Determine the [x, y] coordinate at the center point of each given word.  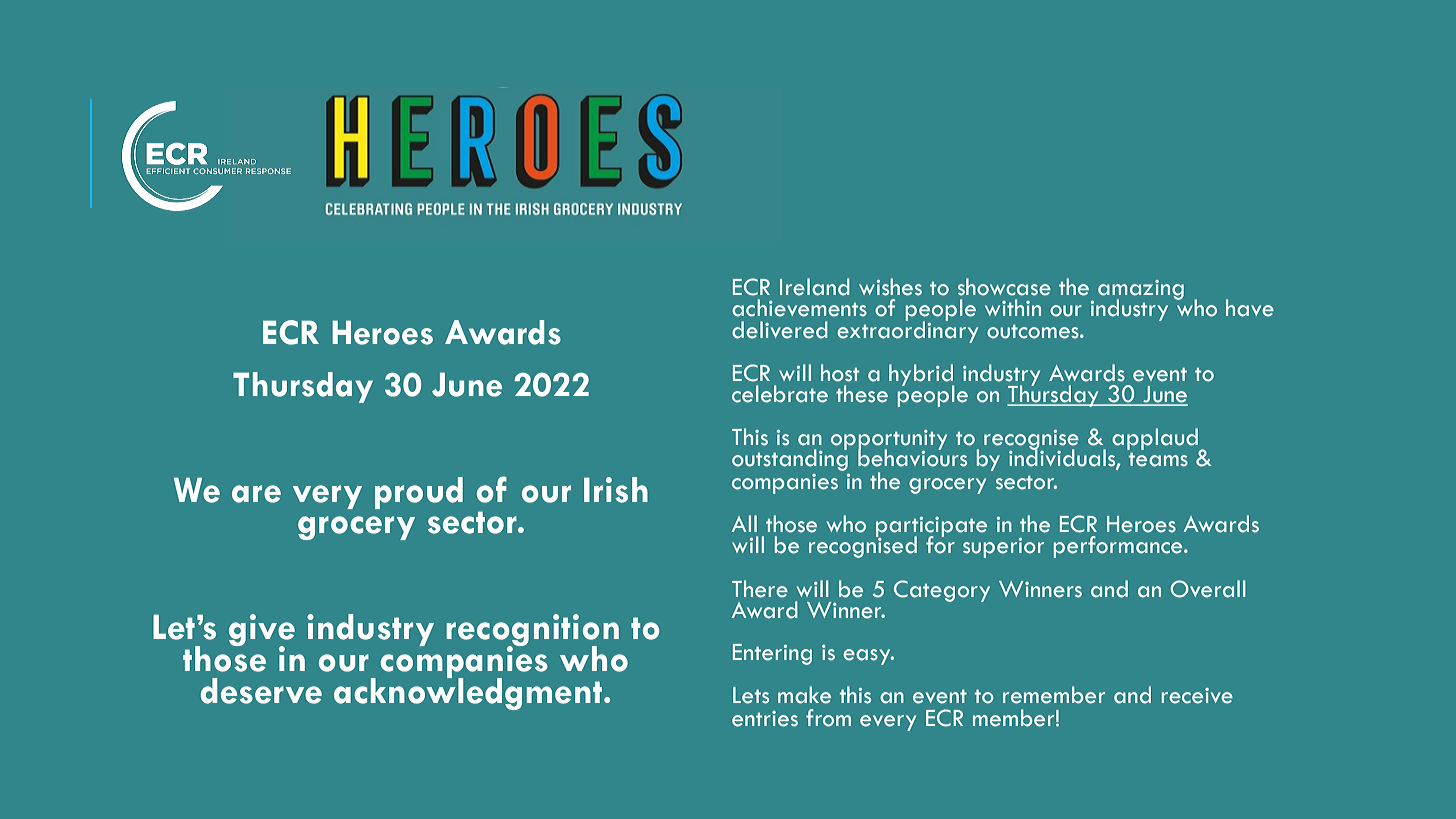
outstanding [790, 459]
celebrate [780, 394]
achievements [799, 308]
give [262, 631]
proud [419, 493]
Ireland [815, 287]
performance [1119, 547]
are [256, 494]
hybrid [922, 376]
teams [1158, 460]
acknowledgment [469, 693]
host [840, 373]
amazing [1141, 291]
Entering [772, 654]
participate [931, 528]
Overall [1208, 589]
